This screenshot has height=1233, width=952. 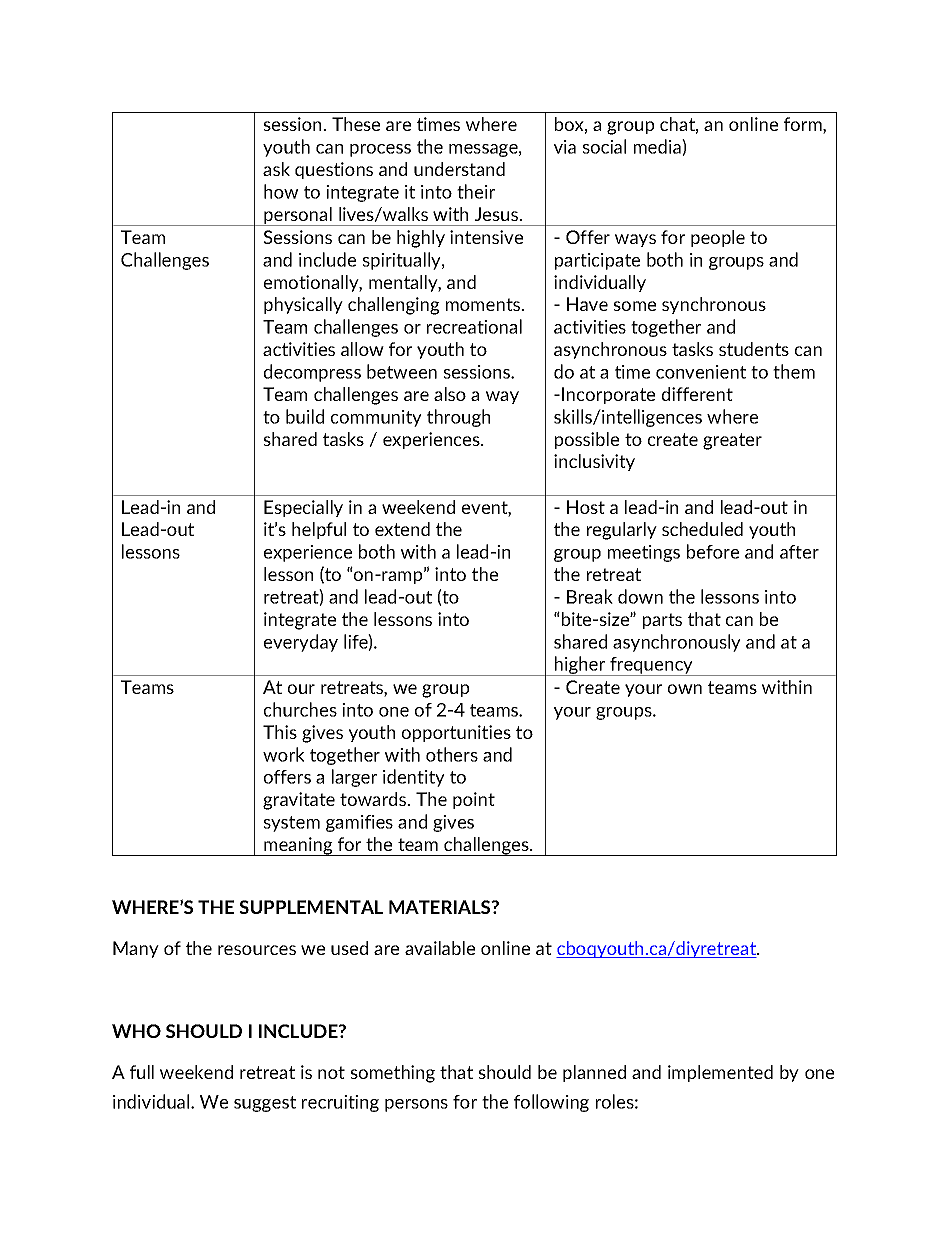 I want to click on suggest, so click(x=265, y=1104).
